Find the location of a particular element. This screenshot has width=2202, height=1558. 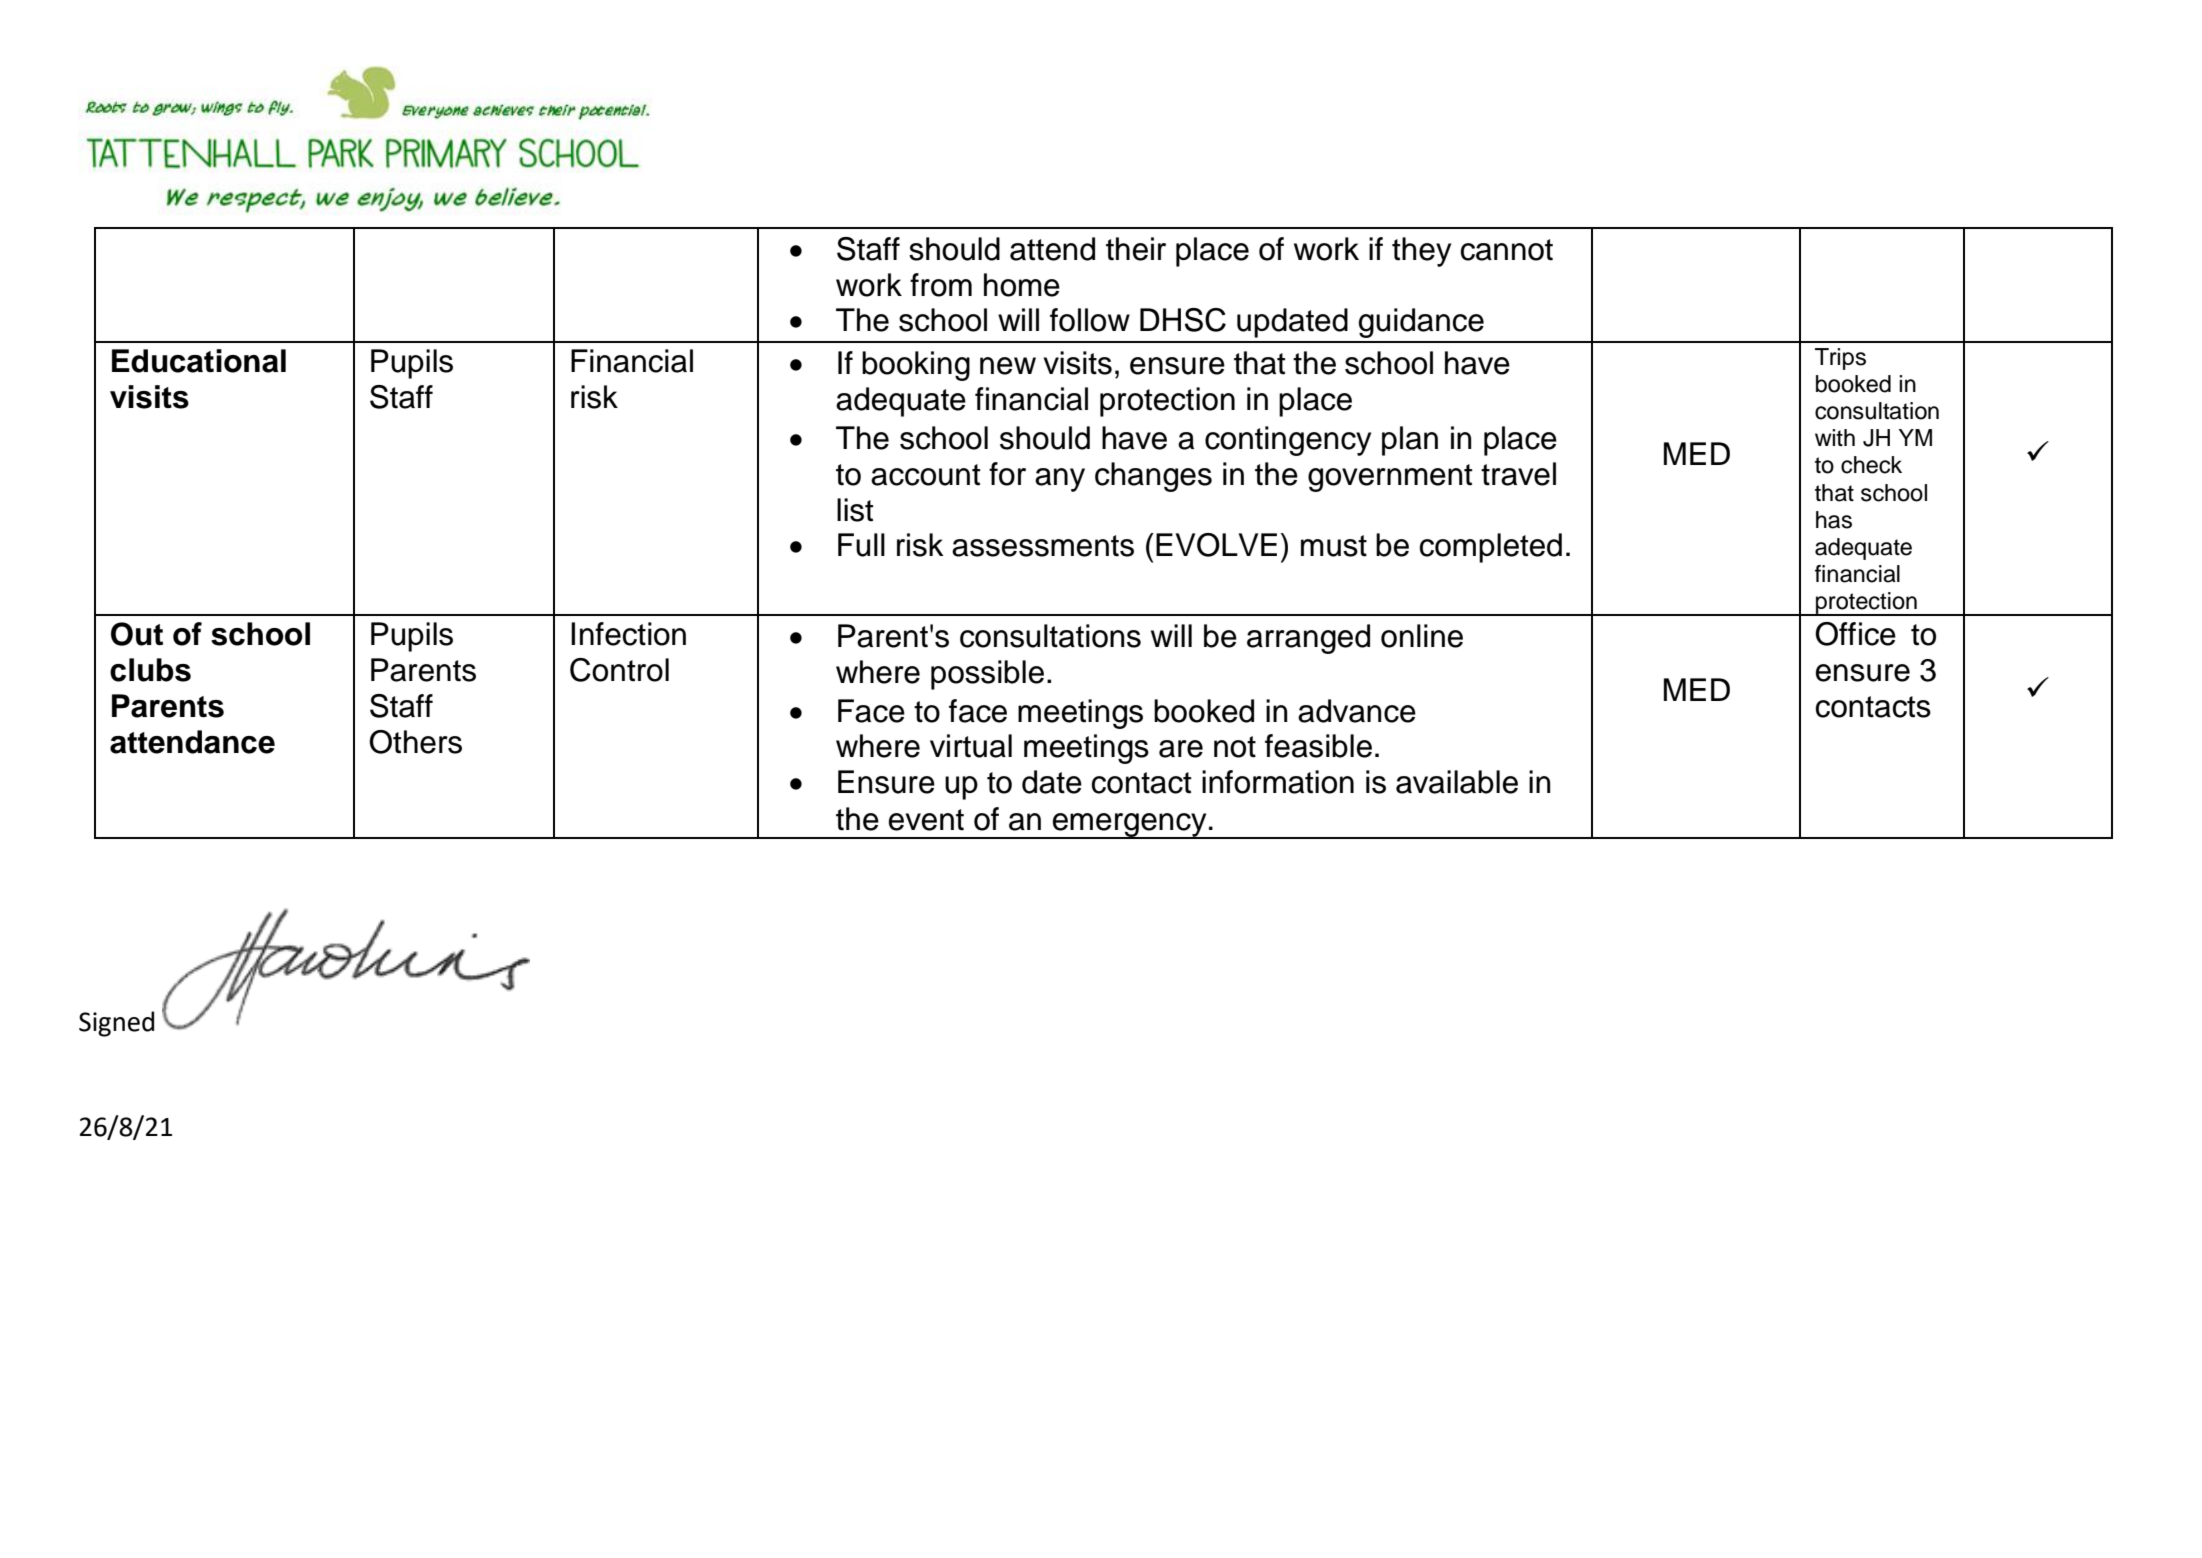

has is located at coordinates (1834, 520).
